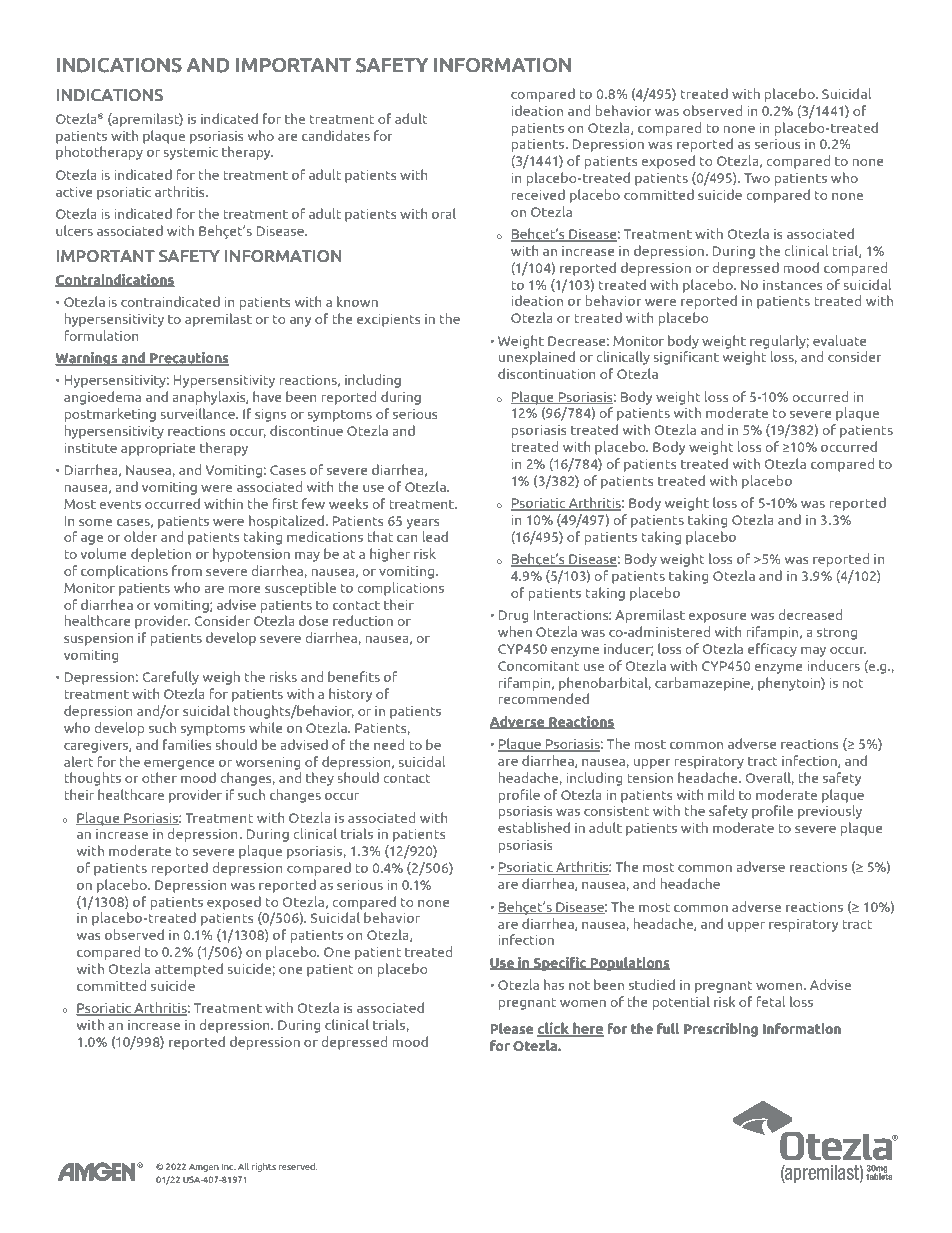 The image size is (952, 1233). I want to click on Prescribing, so click(721, 1030).
